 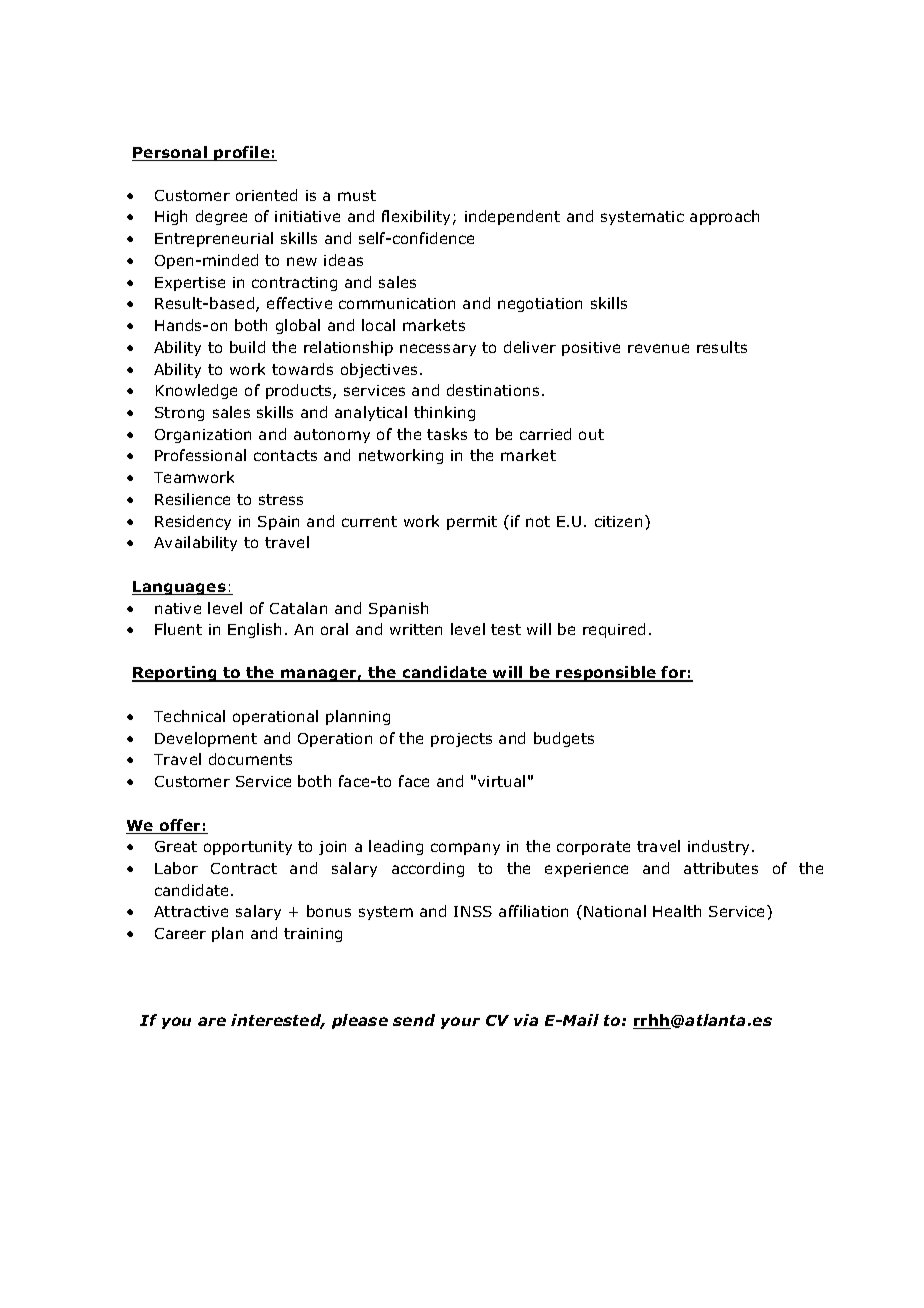 What do you see at coordinates (254, 630) in the image?
I see `English` at bounding box center [254, 630].
